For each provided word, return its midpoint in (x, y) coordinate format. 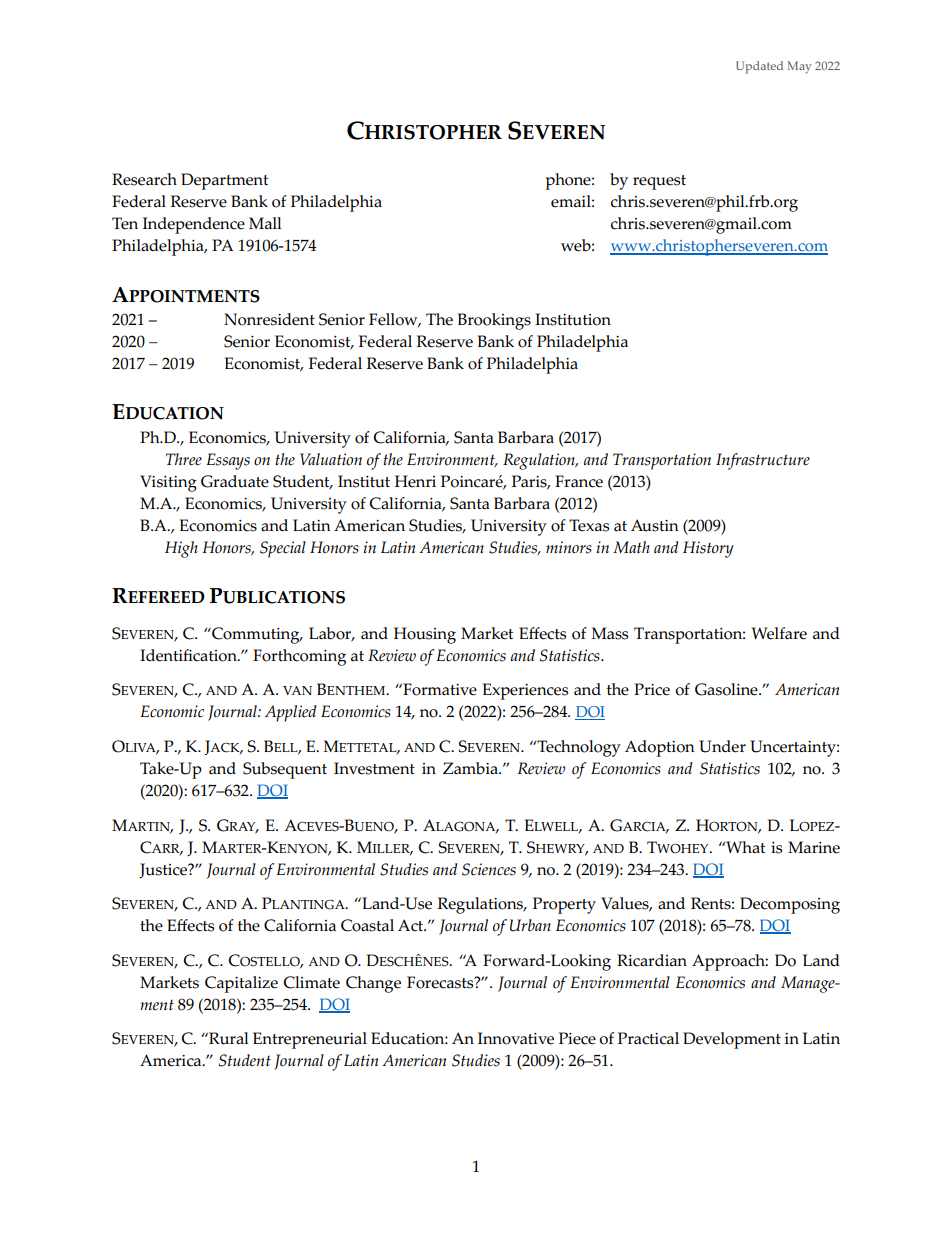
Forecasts (441, 982)
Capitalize (241, 984)
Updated (759, 67)
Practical (648, 1038)
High (181, 549)
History (708, 549)
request (659, 182)
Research (144, 179)
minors (569, 547)
